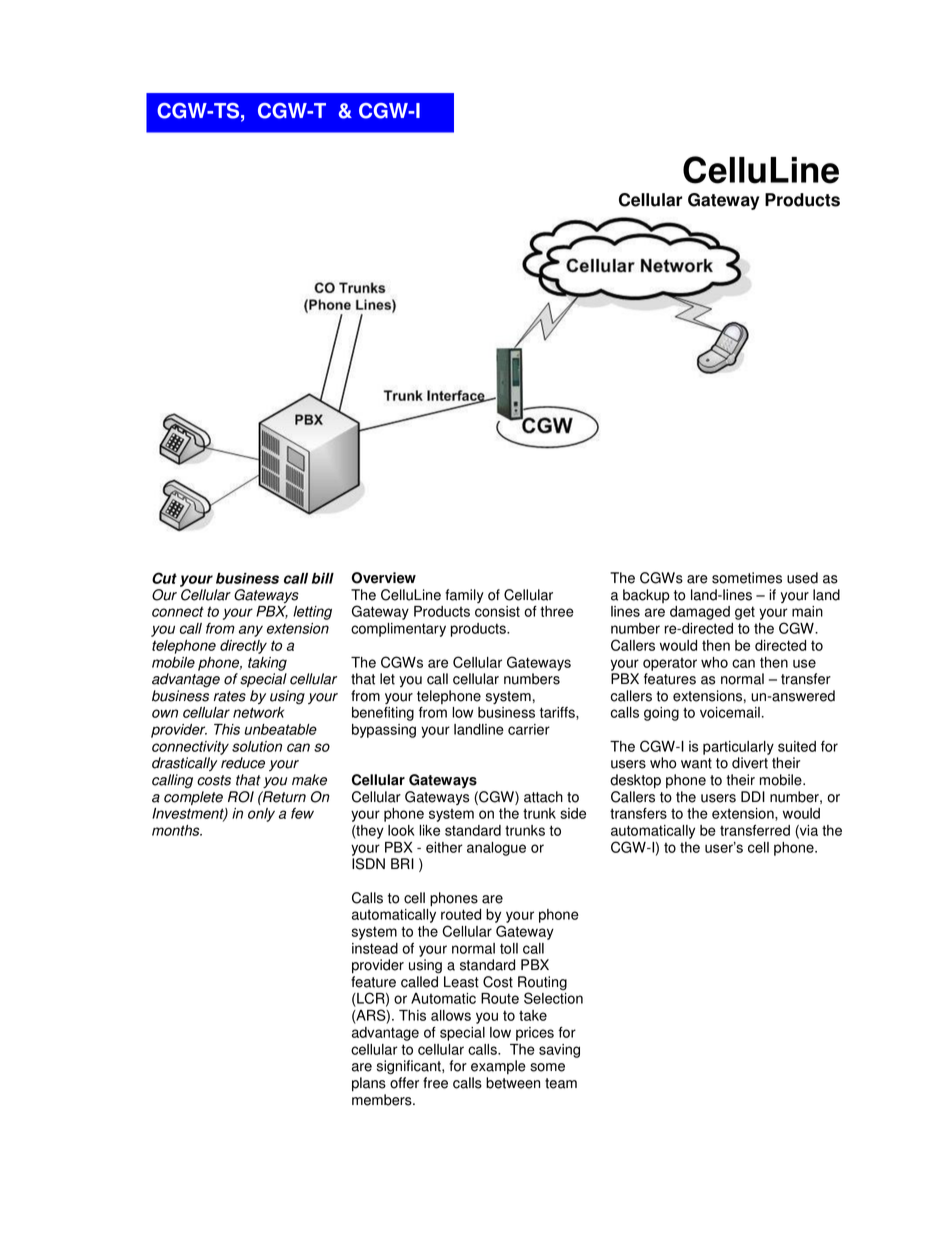 The image size is (952, 1233). I want to click on family, so click(464, 596).
